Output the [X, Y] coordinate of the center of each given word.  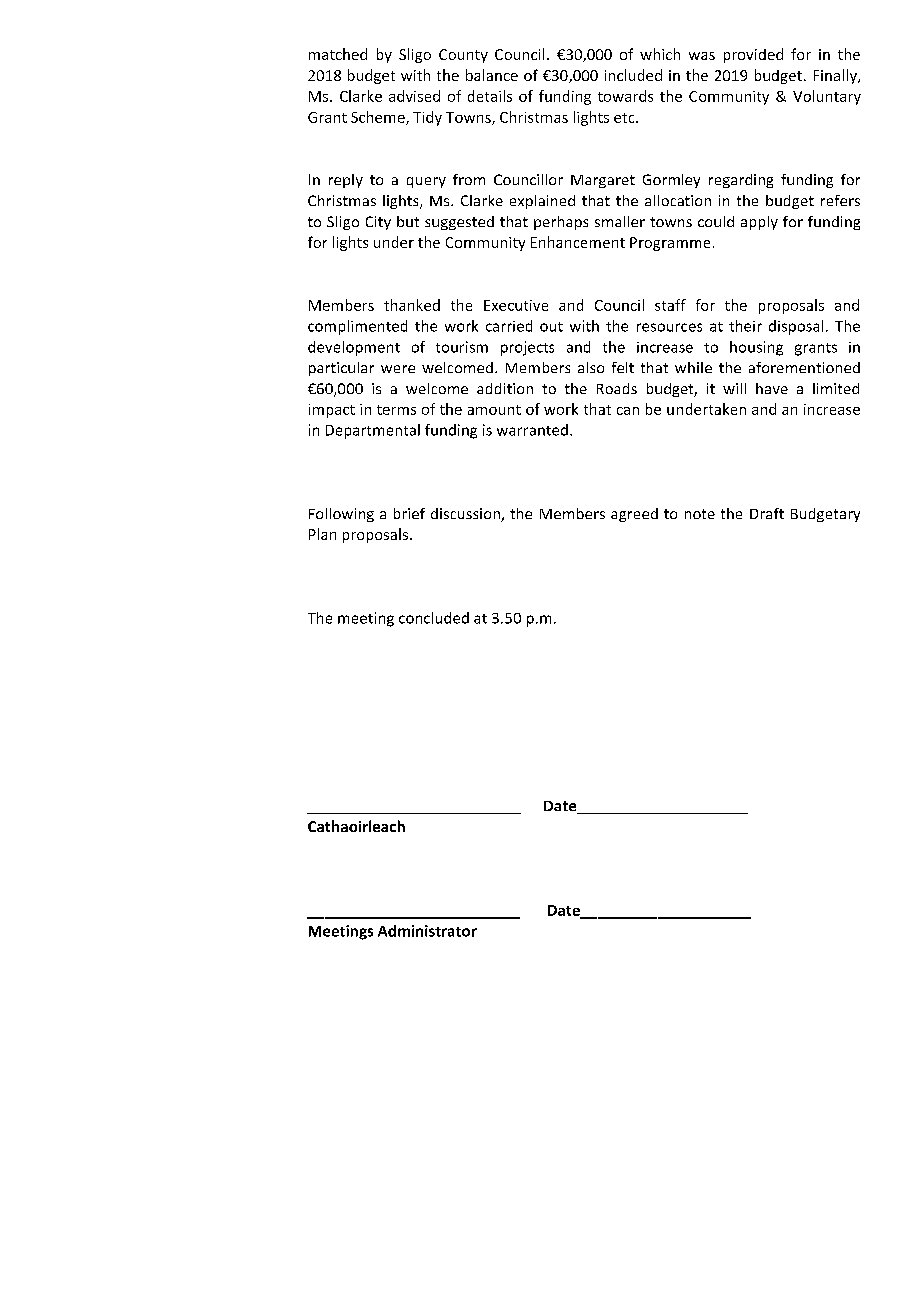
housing [756, 348]
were [398, 369]
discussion [466, 515]
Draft [767, 513]
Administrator [427, 931]
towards [625, 96]
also [591, 367]
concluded [434, 618]
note [700, 514]
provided [753, 55]
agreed [634, 515]
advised [414, 96]
